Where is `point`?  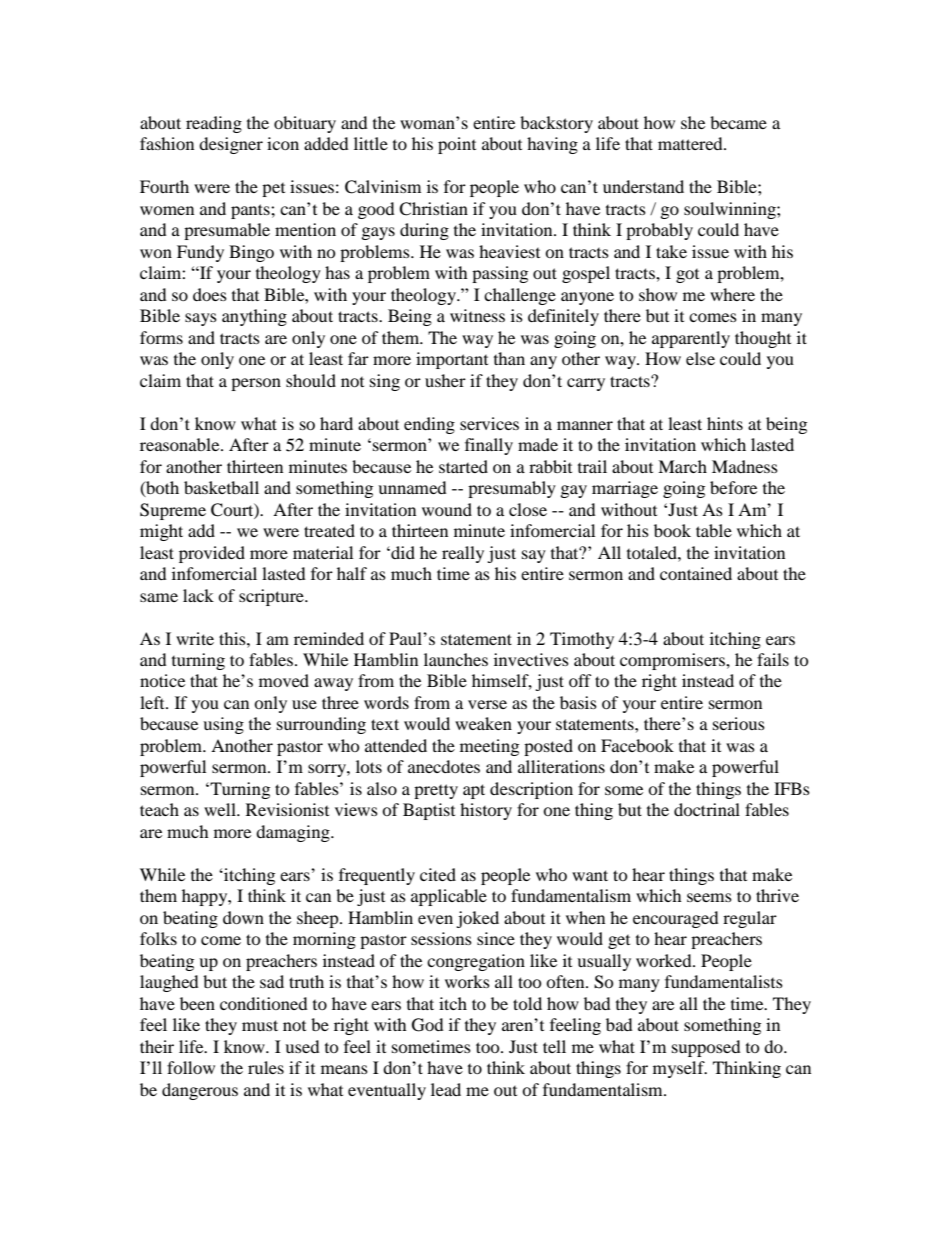 point is located at coordinates (457, 145).
